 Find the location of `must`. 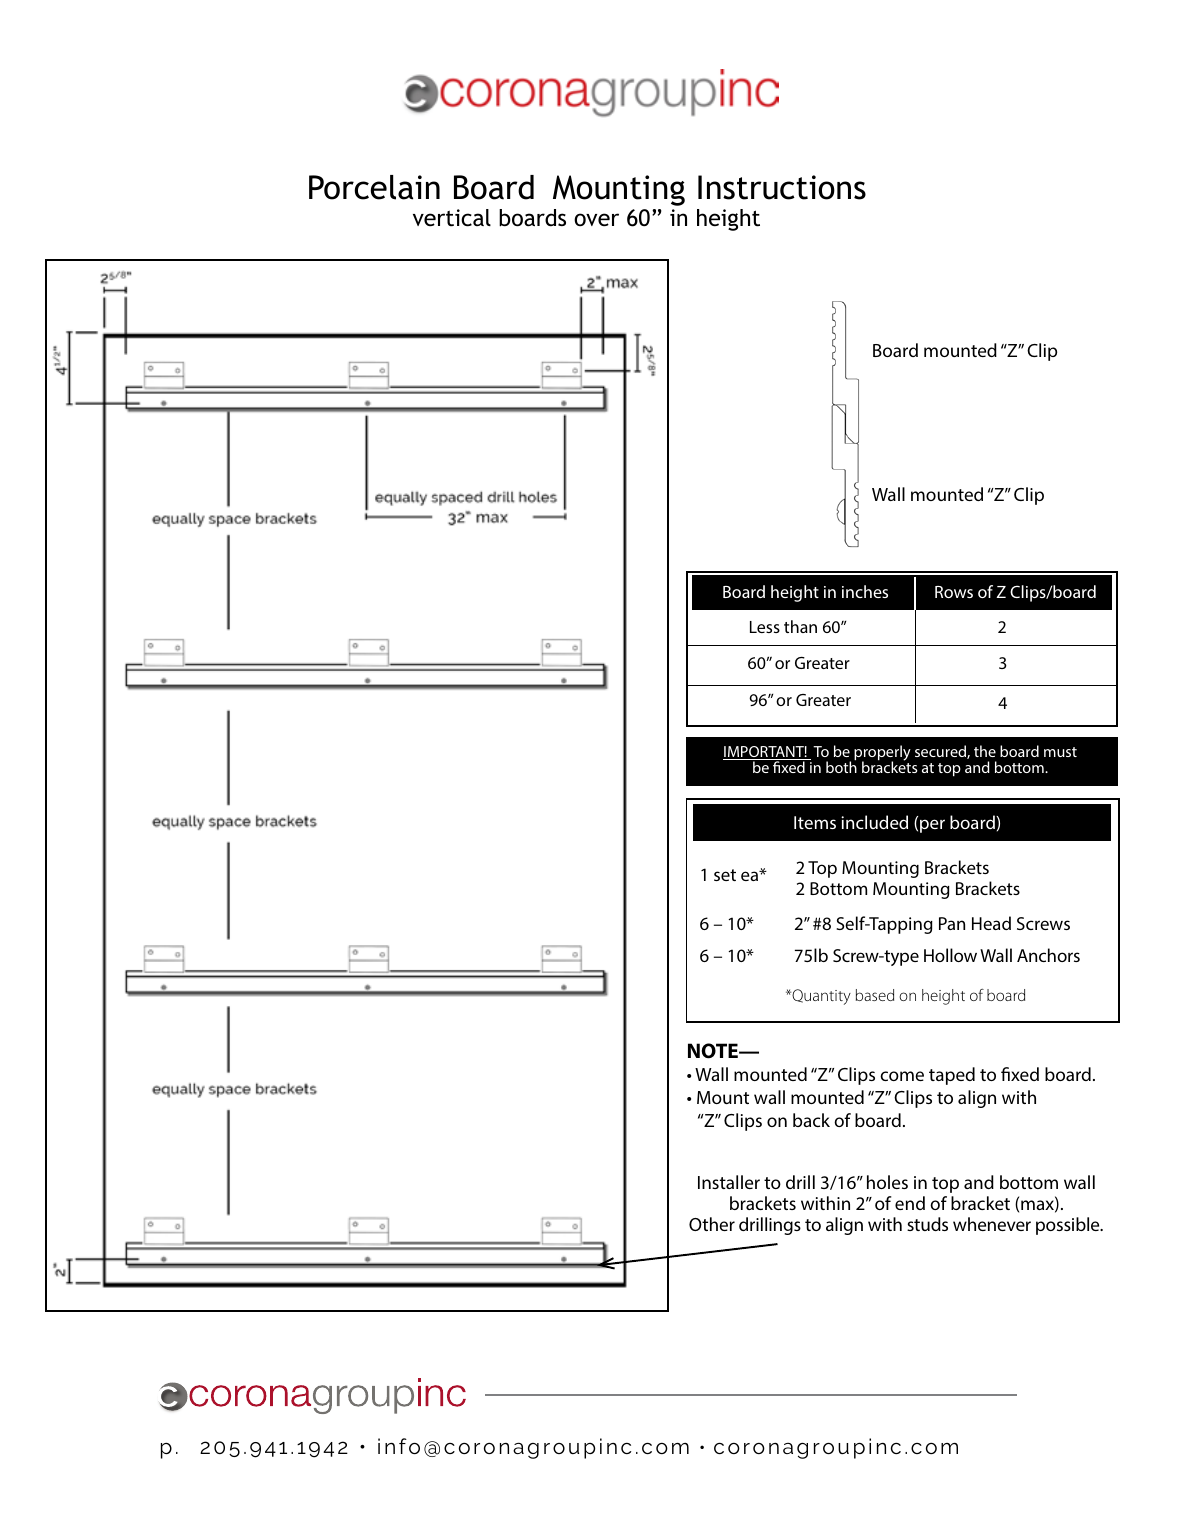

must is located at coordinates (1060, 752).
